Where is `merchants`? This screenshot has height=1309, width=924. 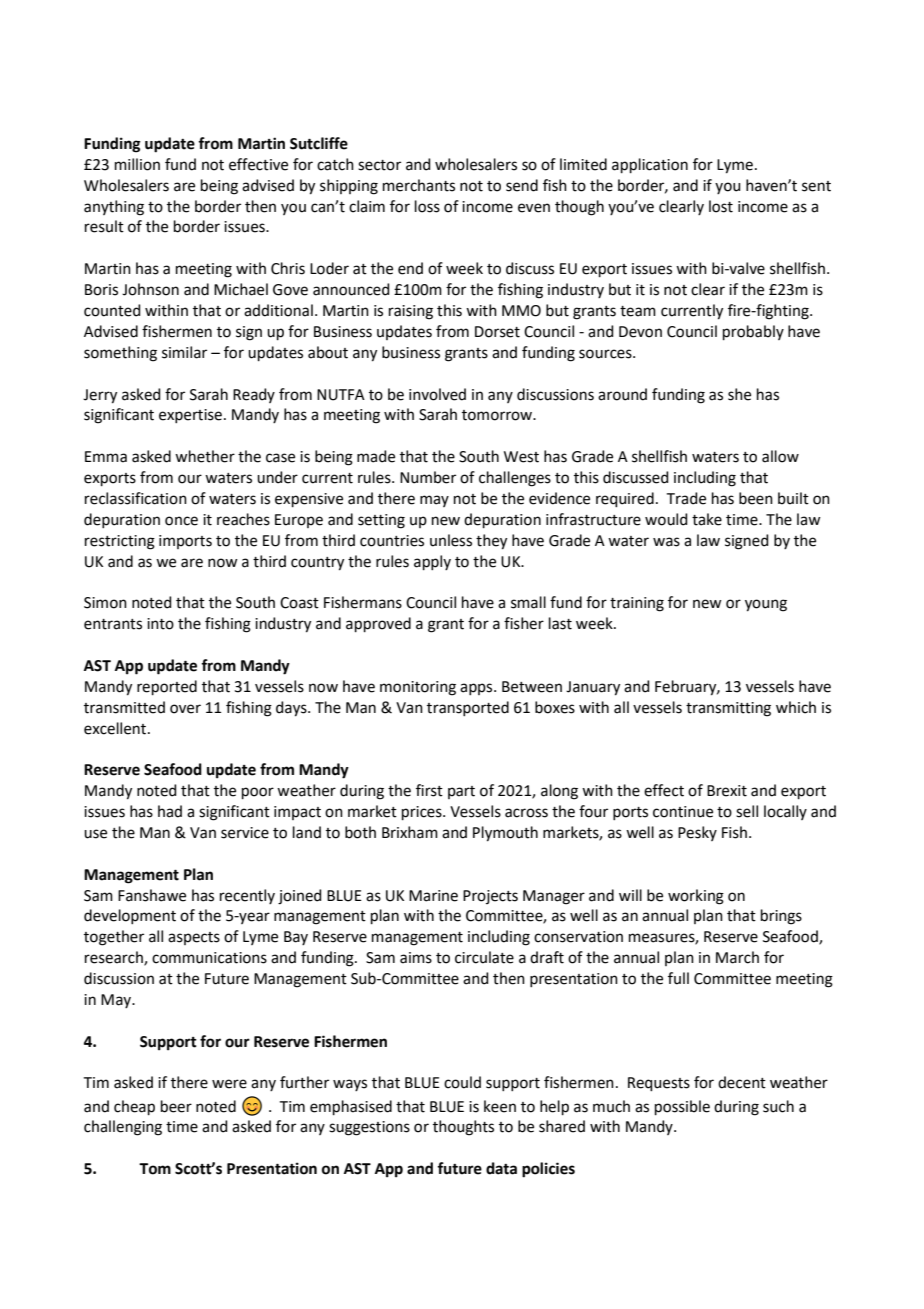 merchants is located at coordinates (419, 185).
